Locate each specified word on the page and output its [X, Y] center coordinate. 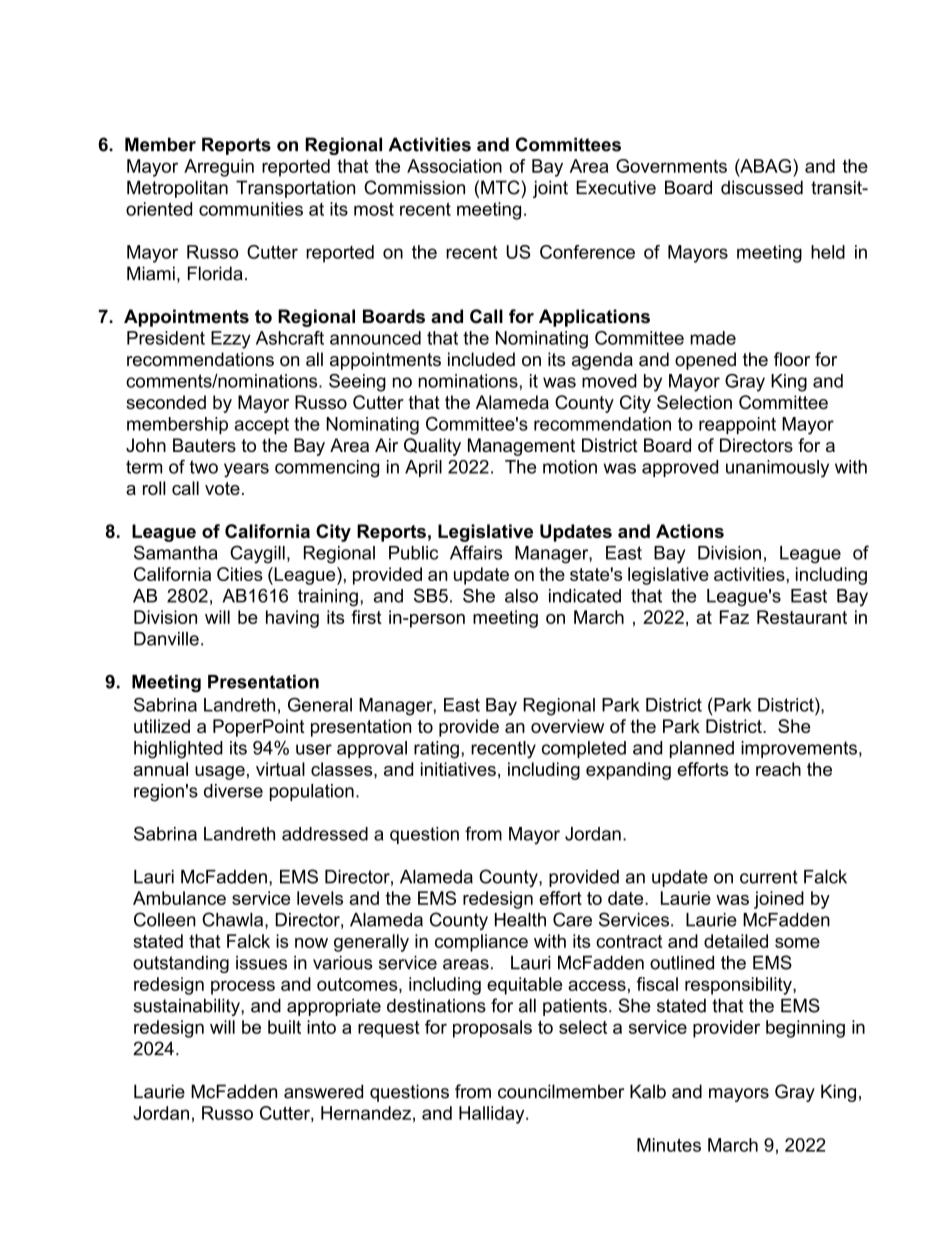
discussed [762, 187]
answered [323, 1091]
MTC [501, 187]
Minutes [669, 1145]
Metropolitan [177, 189]
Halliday [493, 1115]
